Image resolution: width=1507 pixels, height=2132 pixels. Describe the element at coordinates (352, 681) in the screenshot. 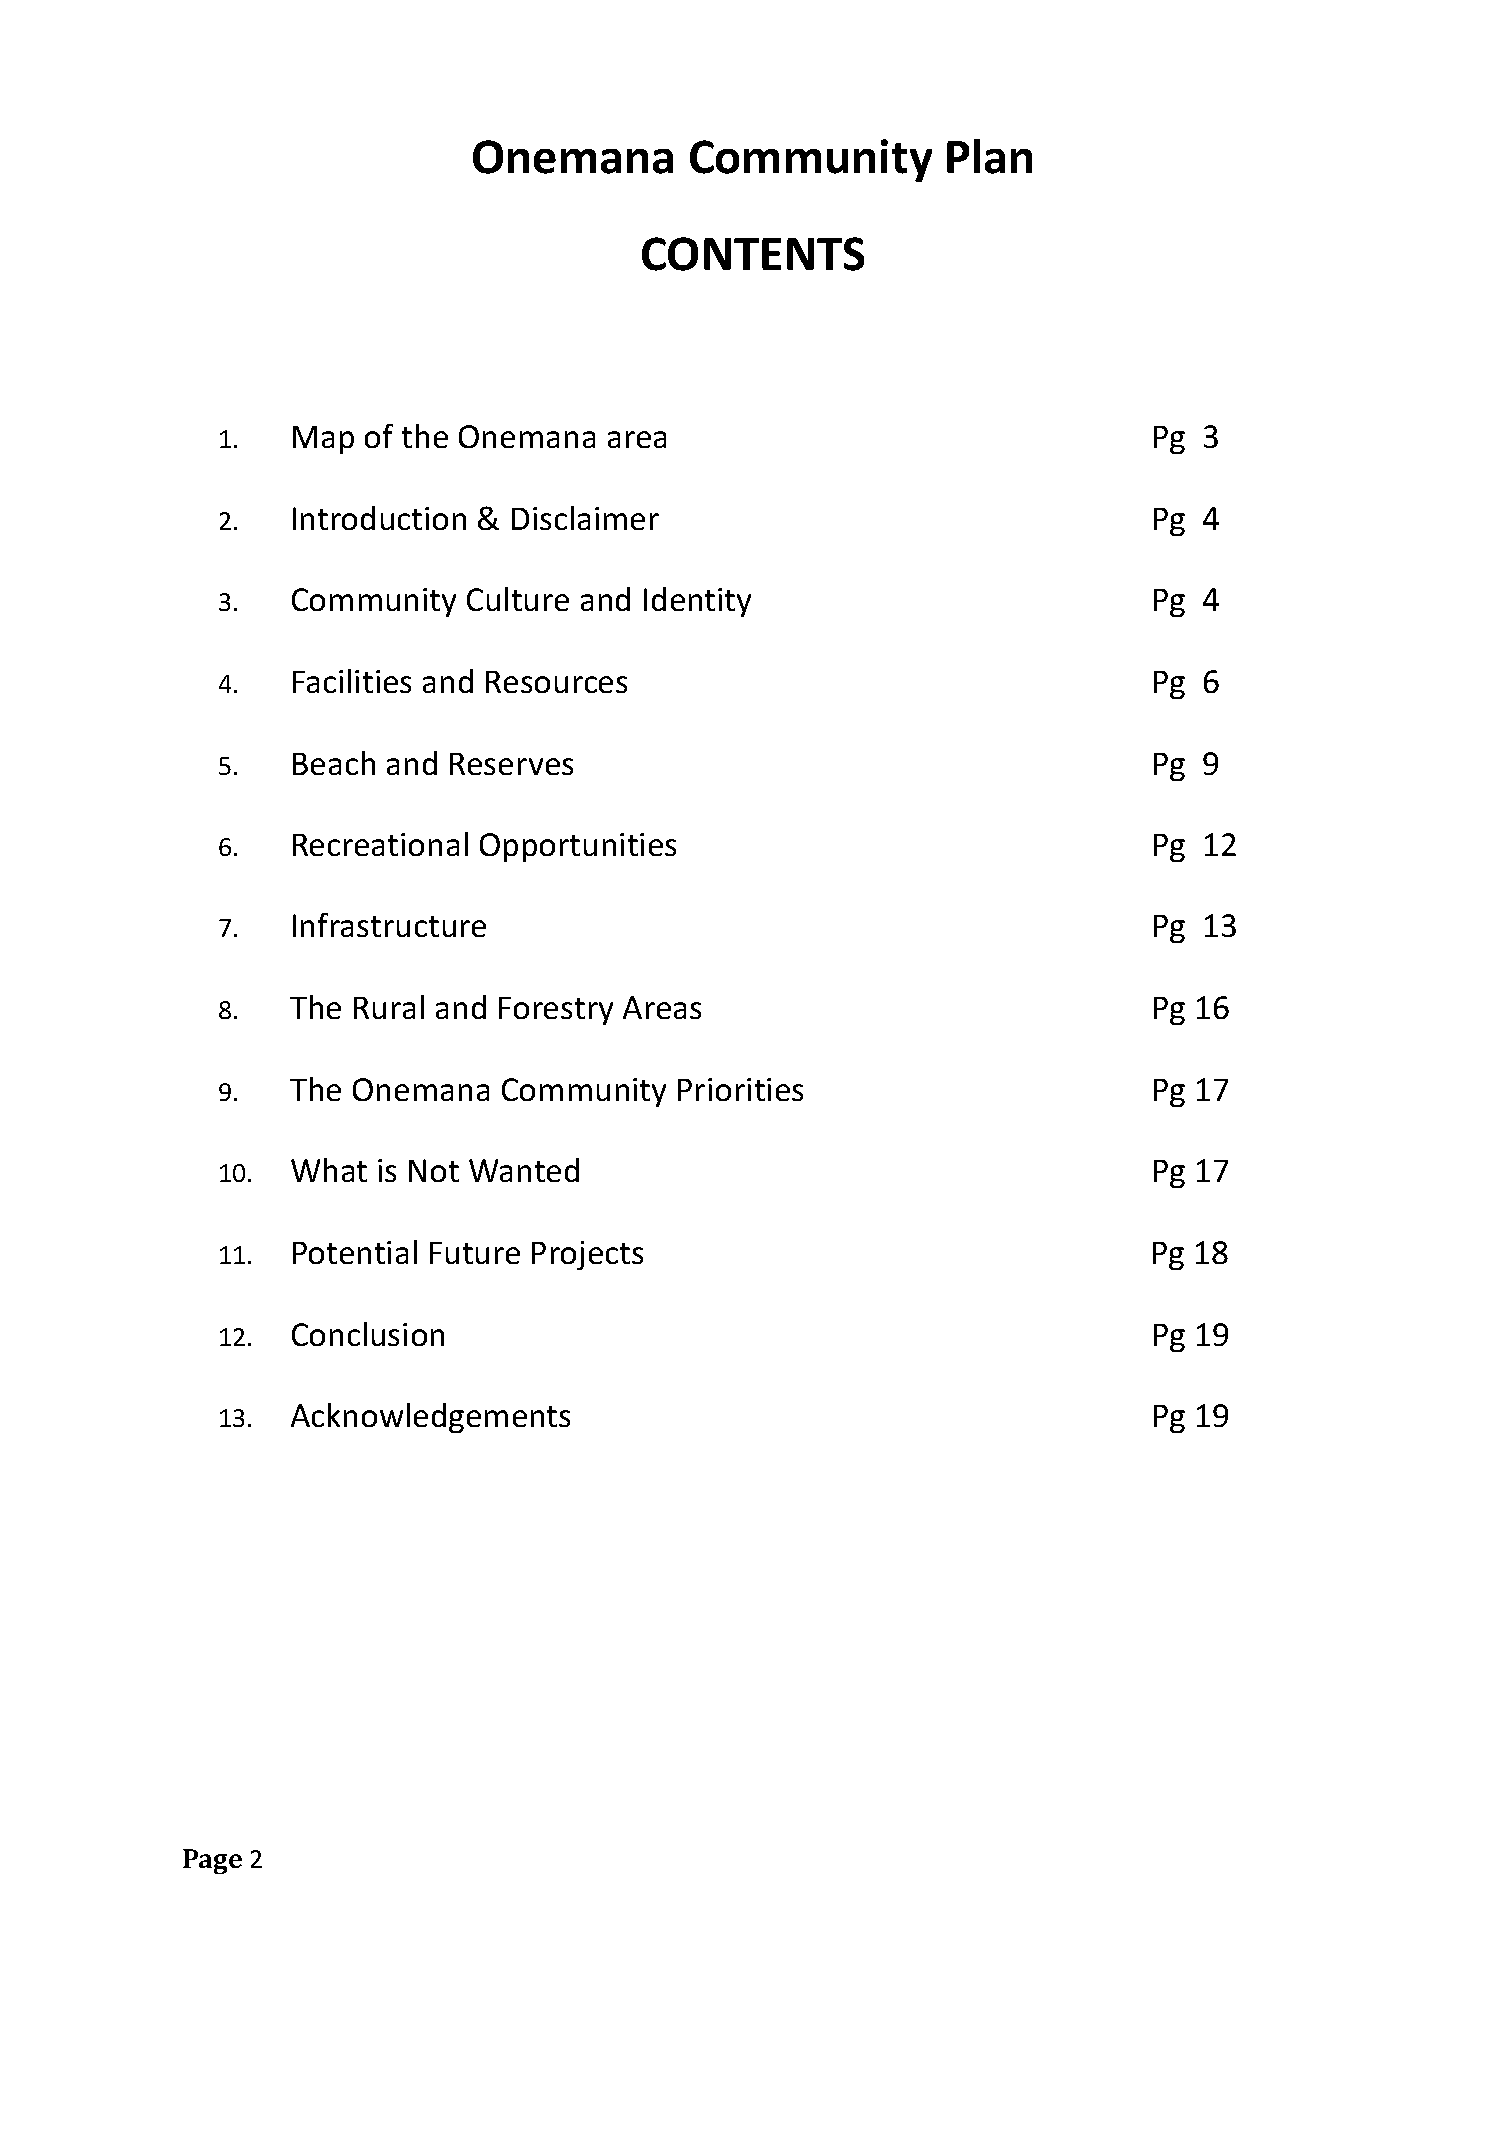

I see `Facilities` at that location.
